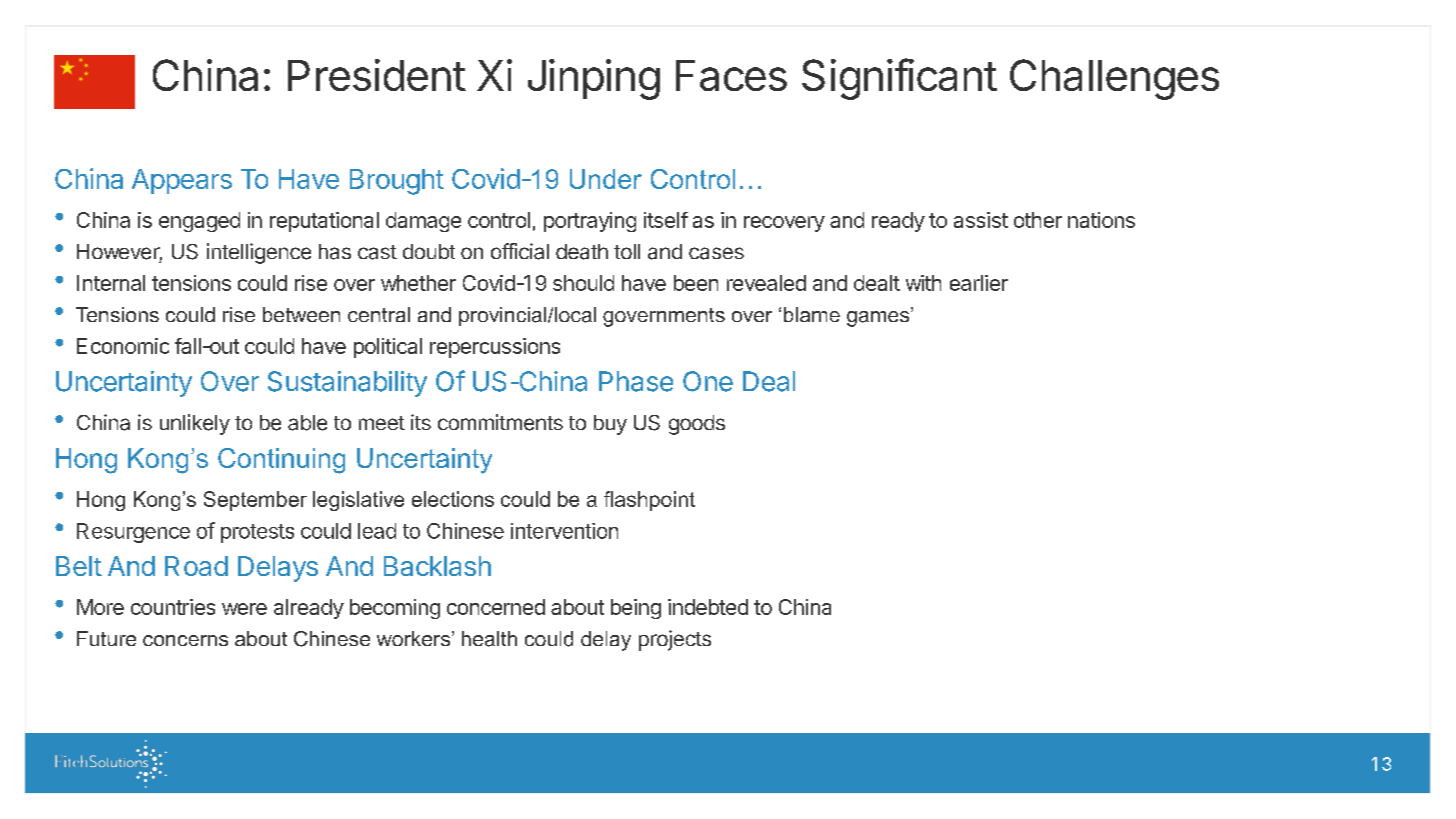 The image size is (1456, 819). I want to click on being, so click(636, 609).
